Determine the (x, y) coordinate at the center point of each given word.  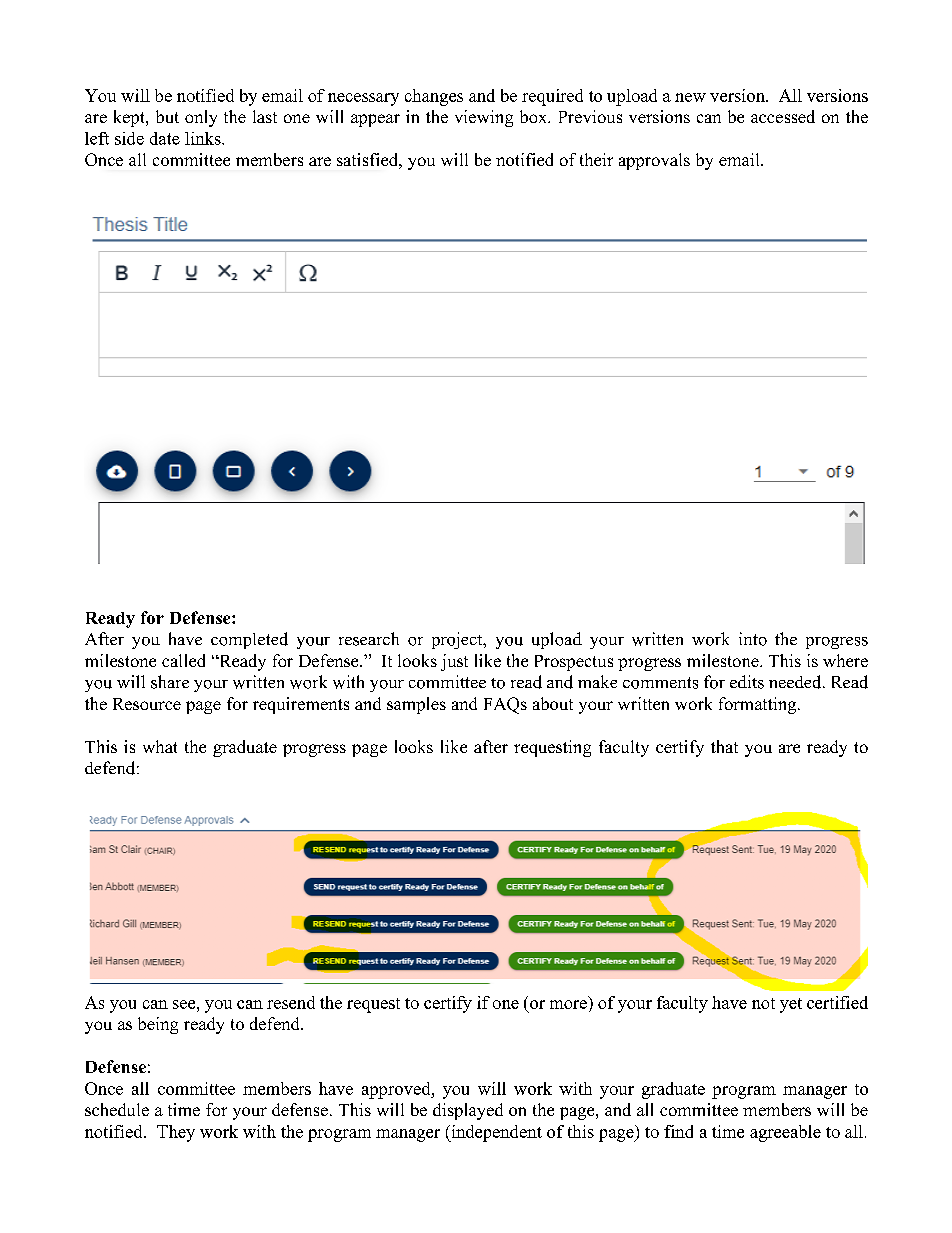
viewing (484, 118)
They (176, 1133)
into (753, 639)
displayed (468, 1111)
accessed (783, 116)
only (201, 118)
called (183, 660)
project (458, 640)
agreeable (785, 1133)
